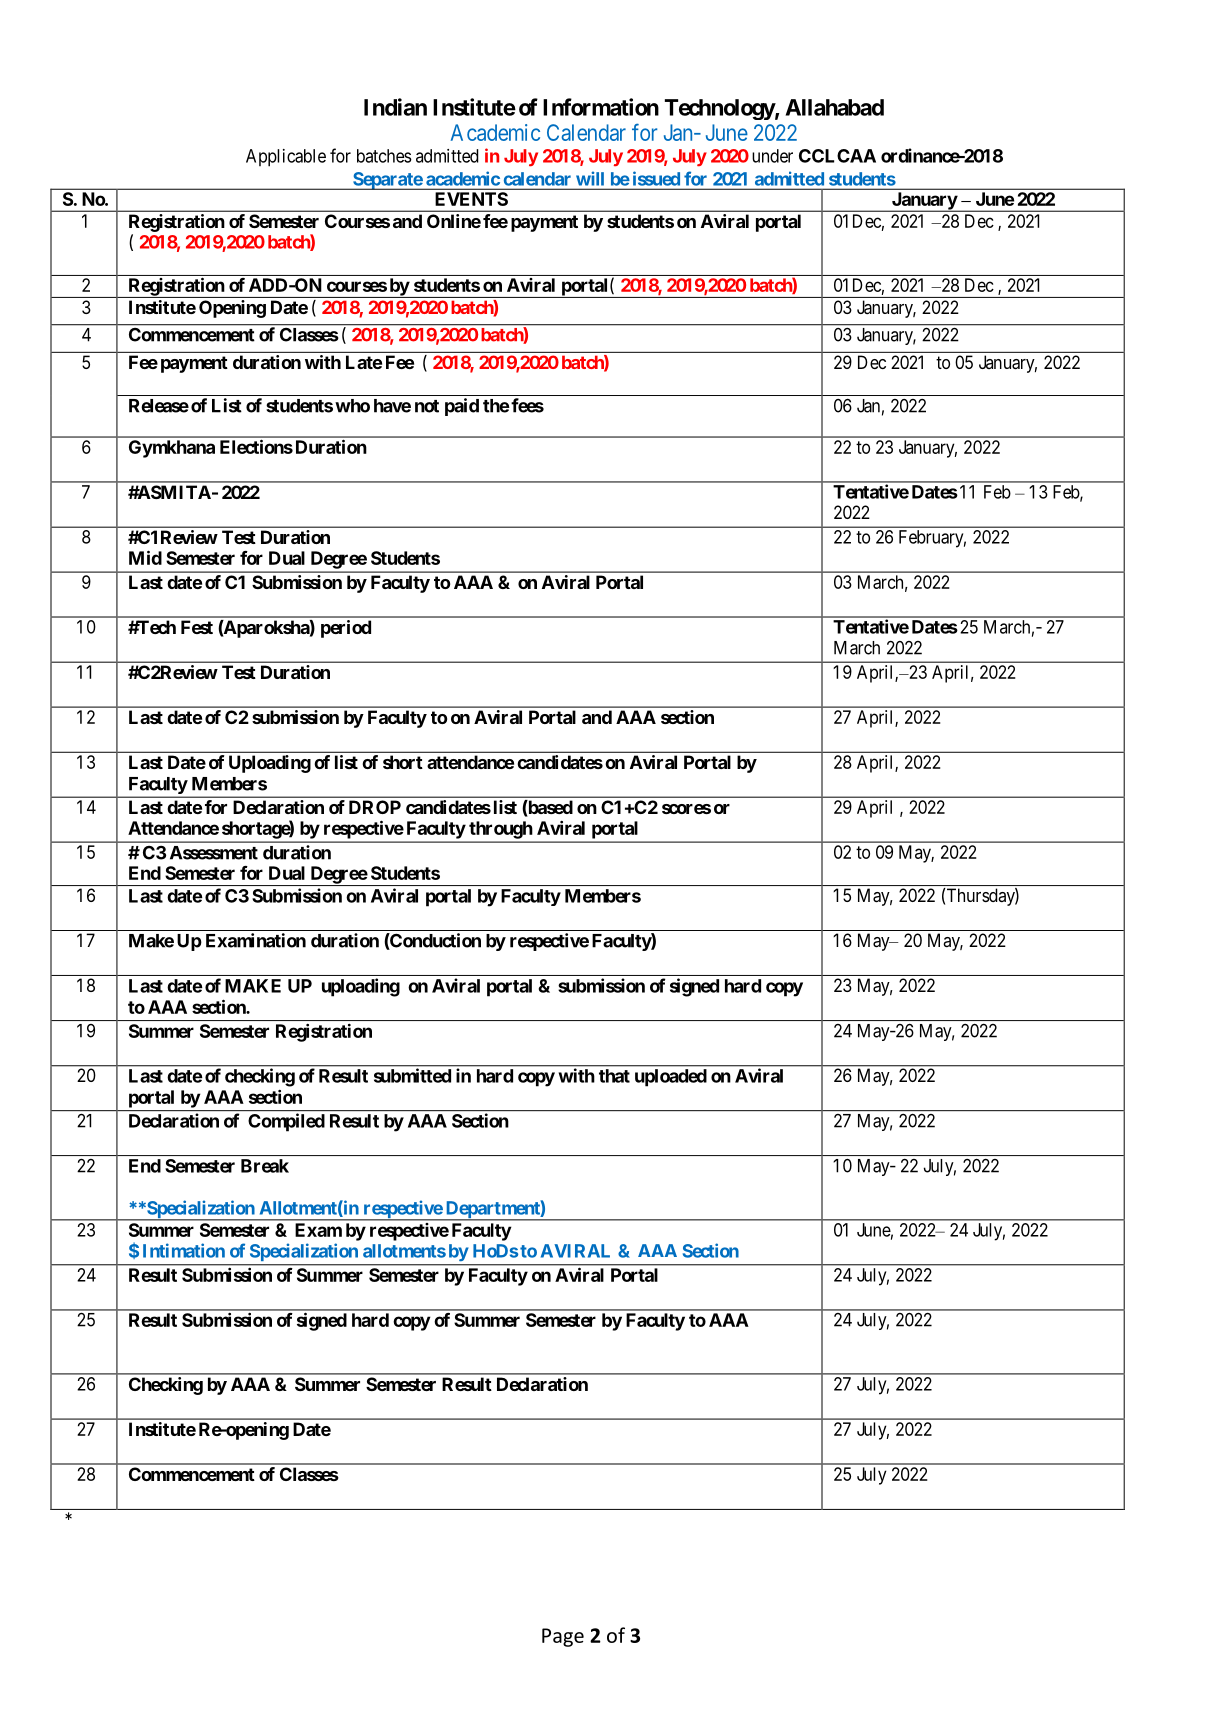 The height and width of the screenshot is (1715, 1214). Describe the element at coordinates (286, 158) in the screenshot. I see `Applicable` at that location.
